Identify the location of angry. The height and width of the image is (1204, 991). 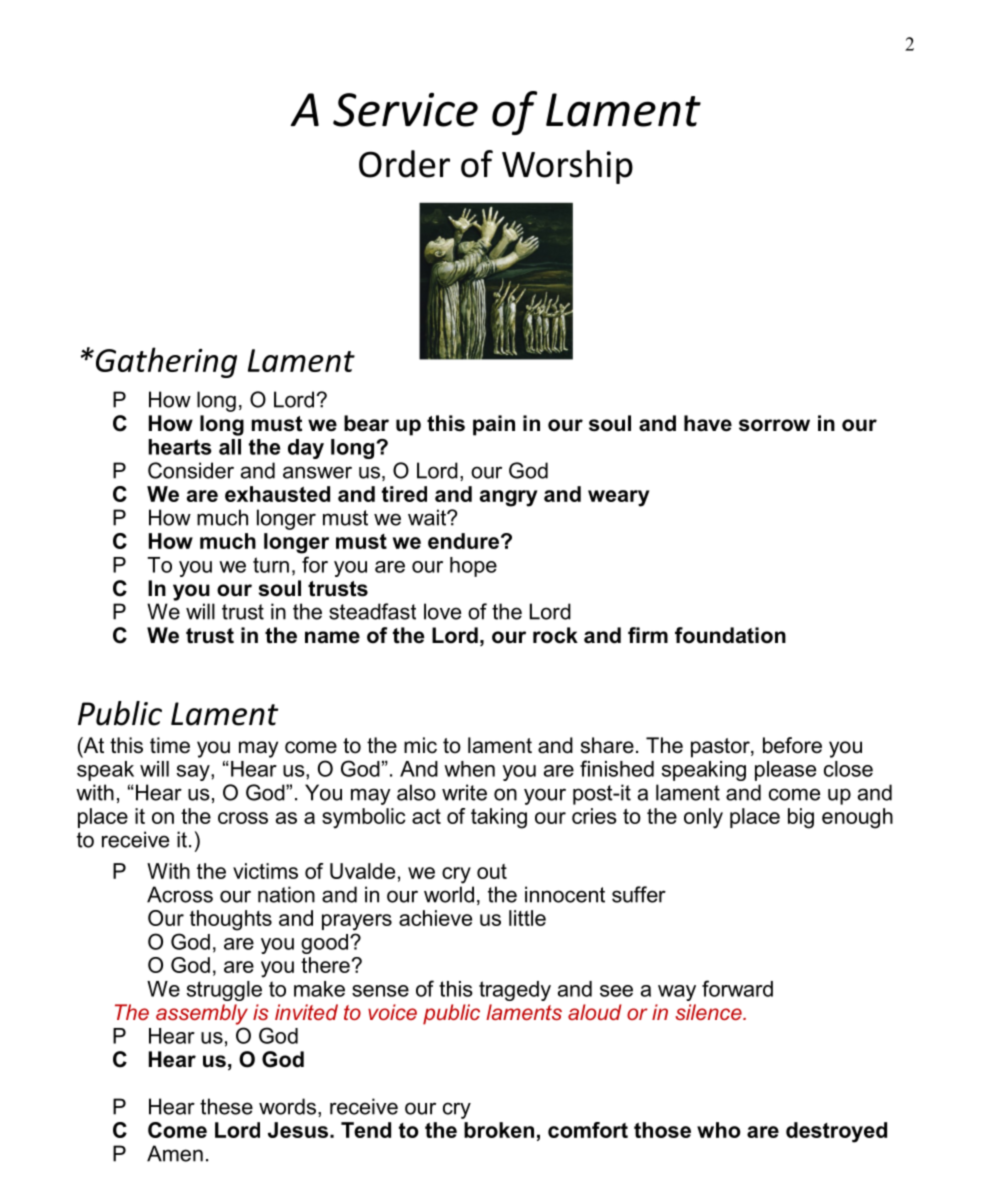
(509, 498).
